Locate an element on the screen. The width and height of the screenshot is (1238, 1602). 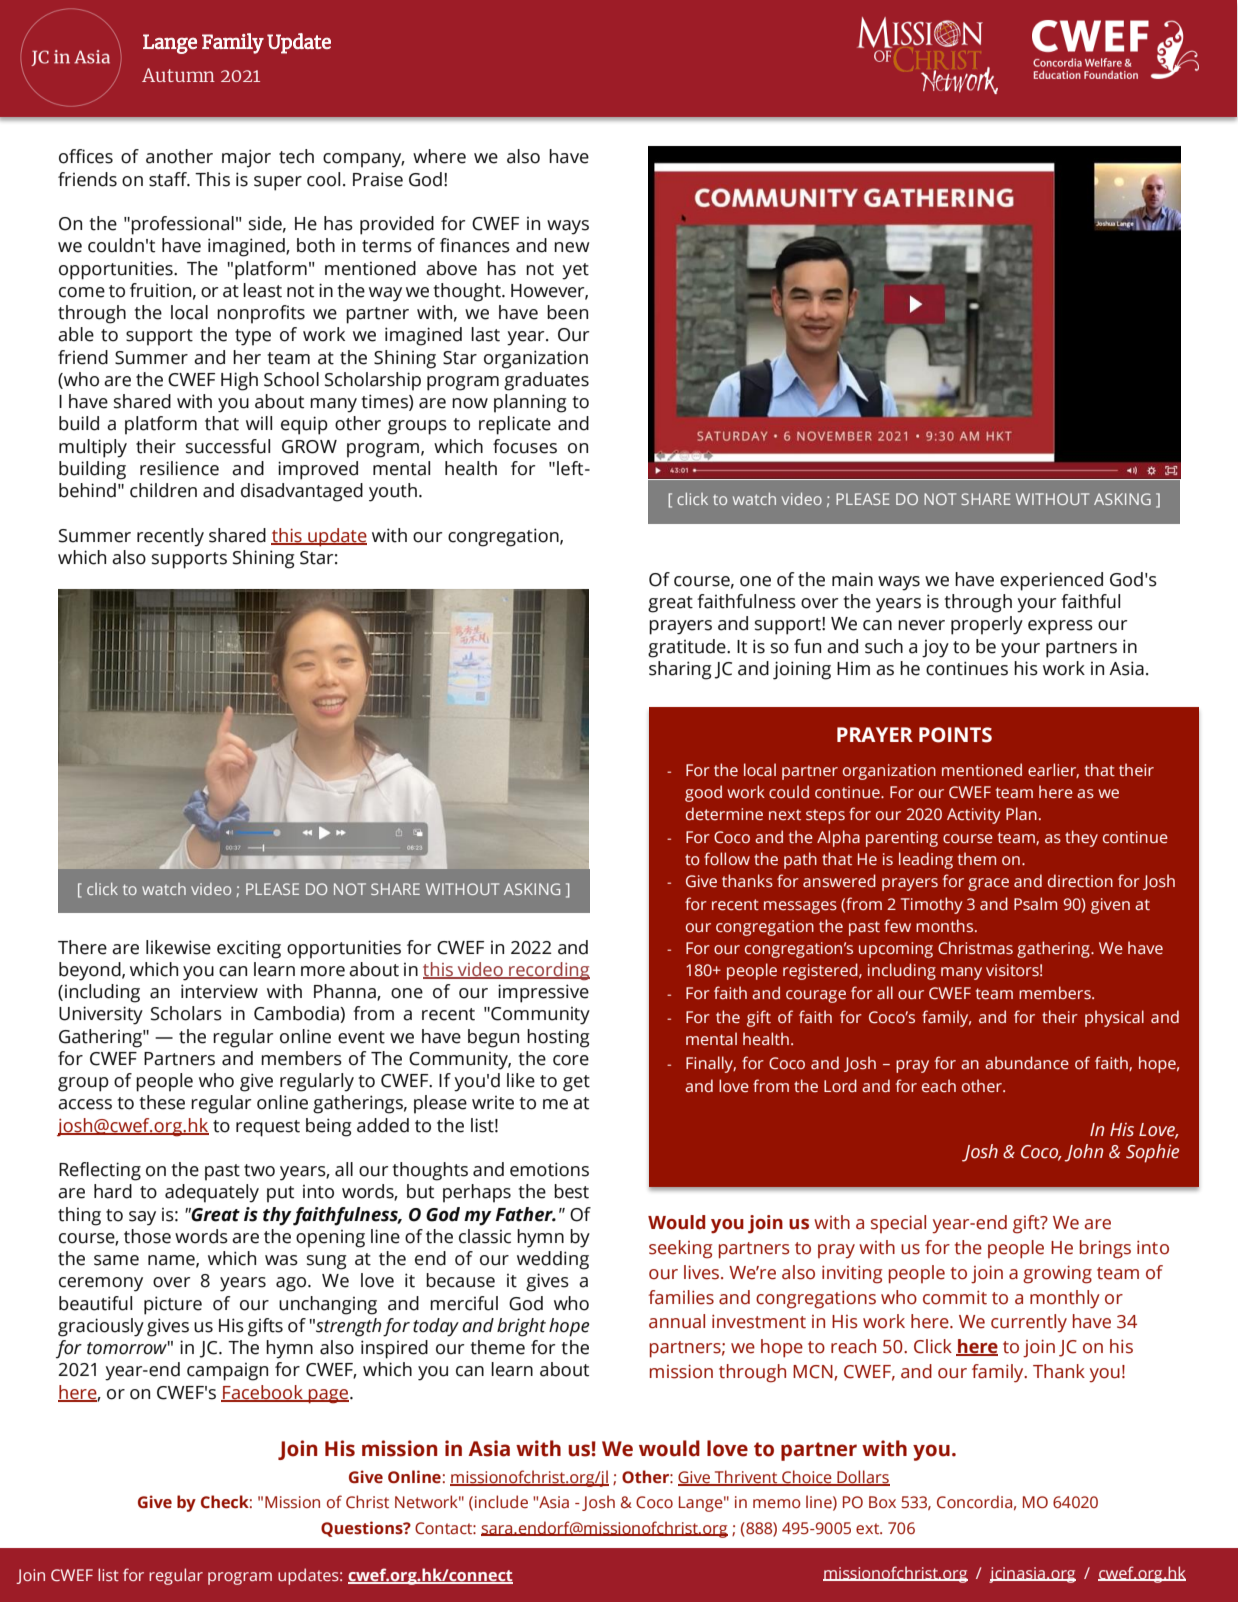
Autumn is located at coordinates (178, 75).
